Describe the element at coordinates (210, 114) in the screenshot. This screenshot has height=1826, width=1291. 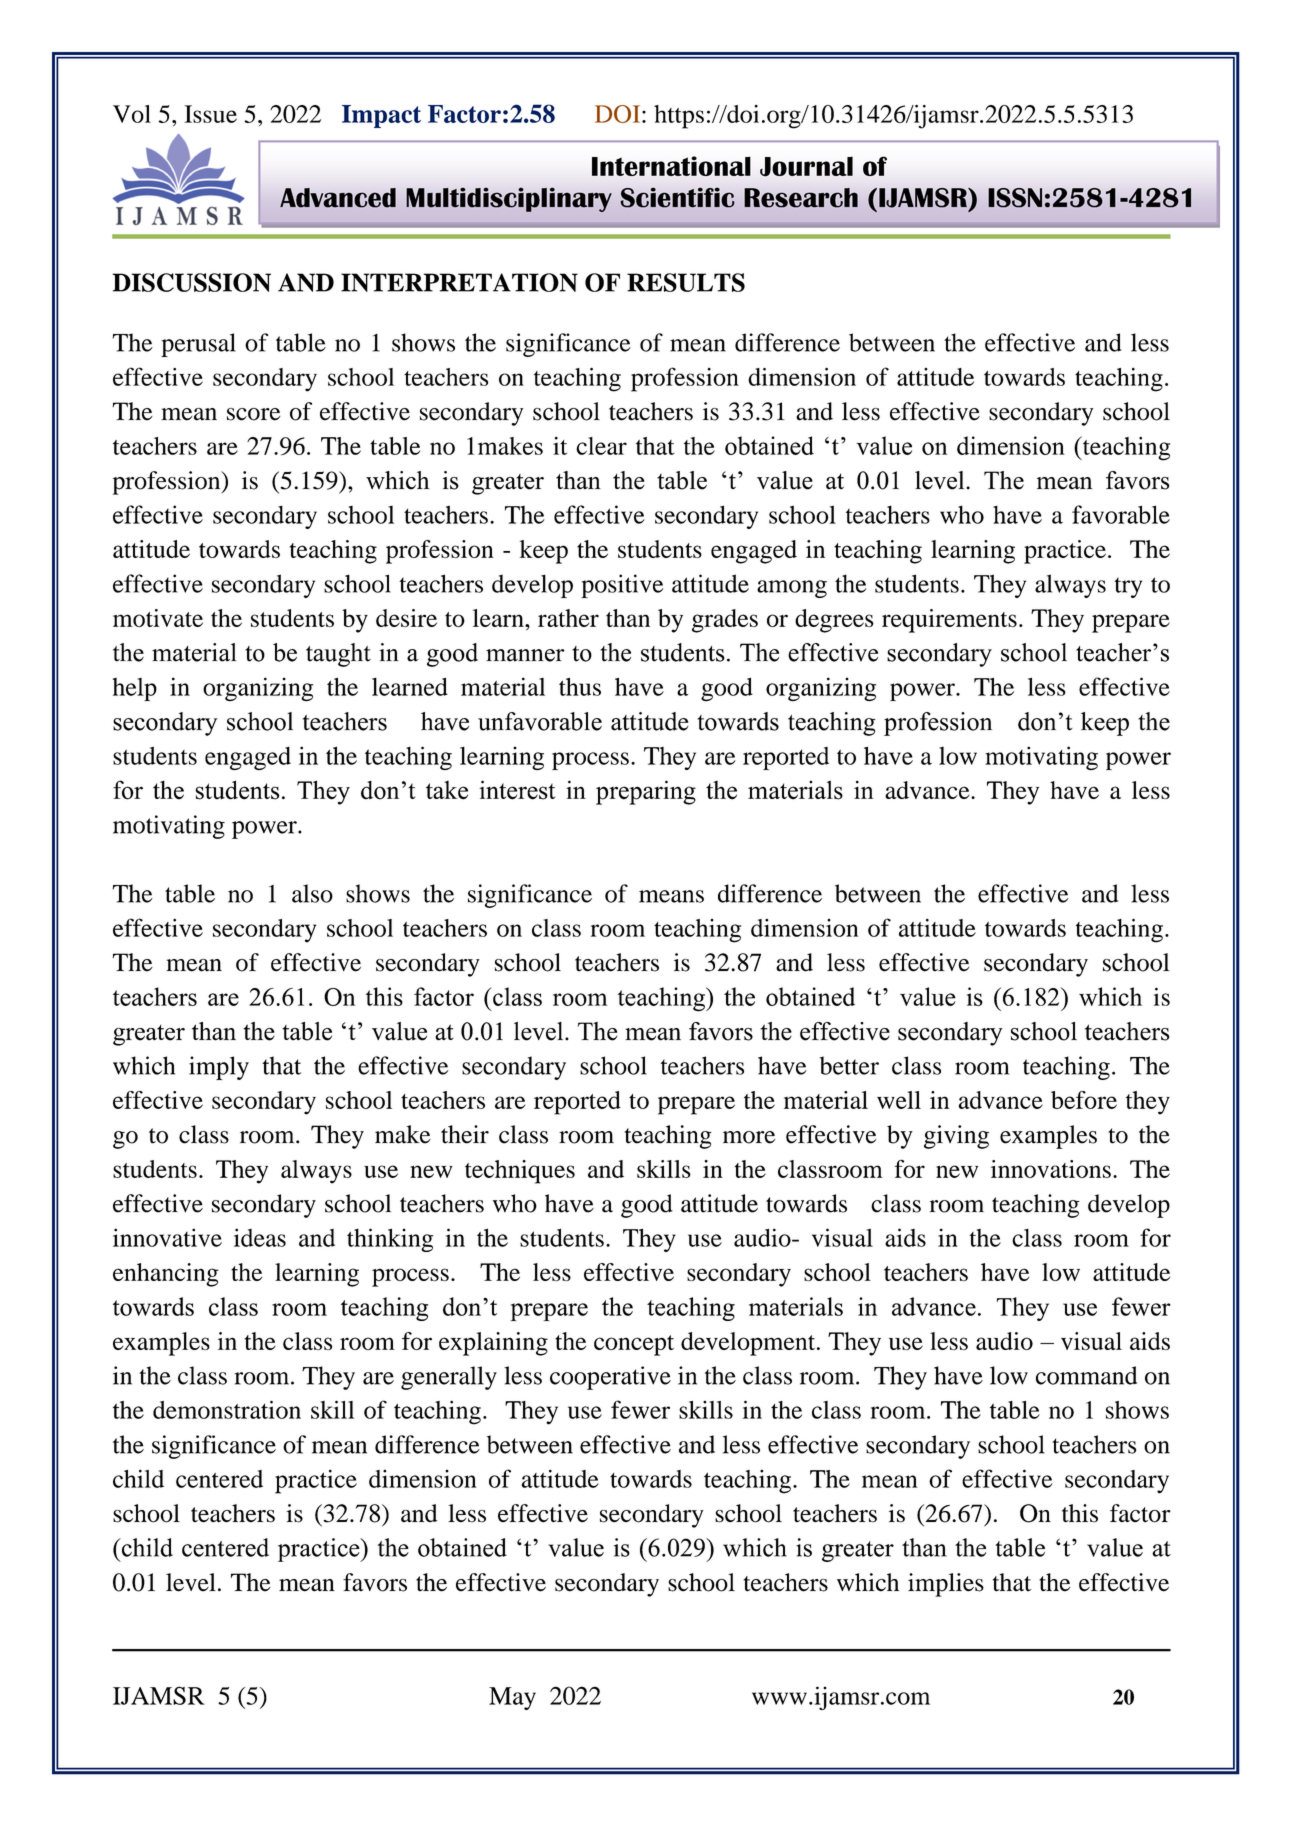
I see `Issue` at that location.
